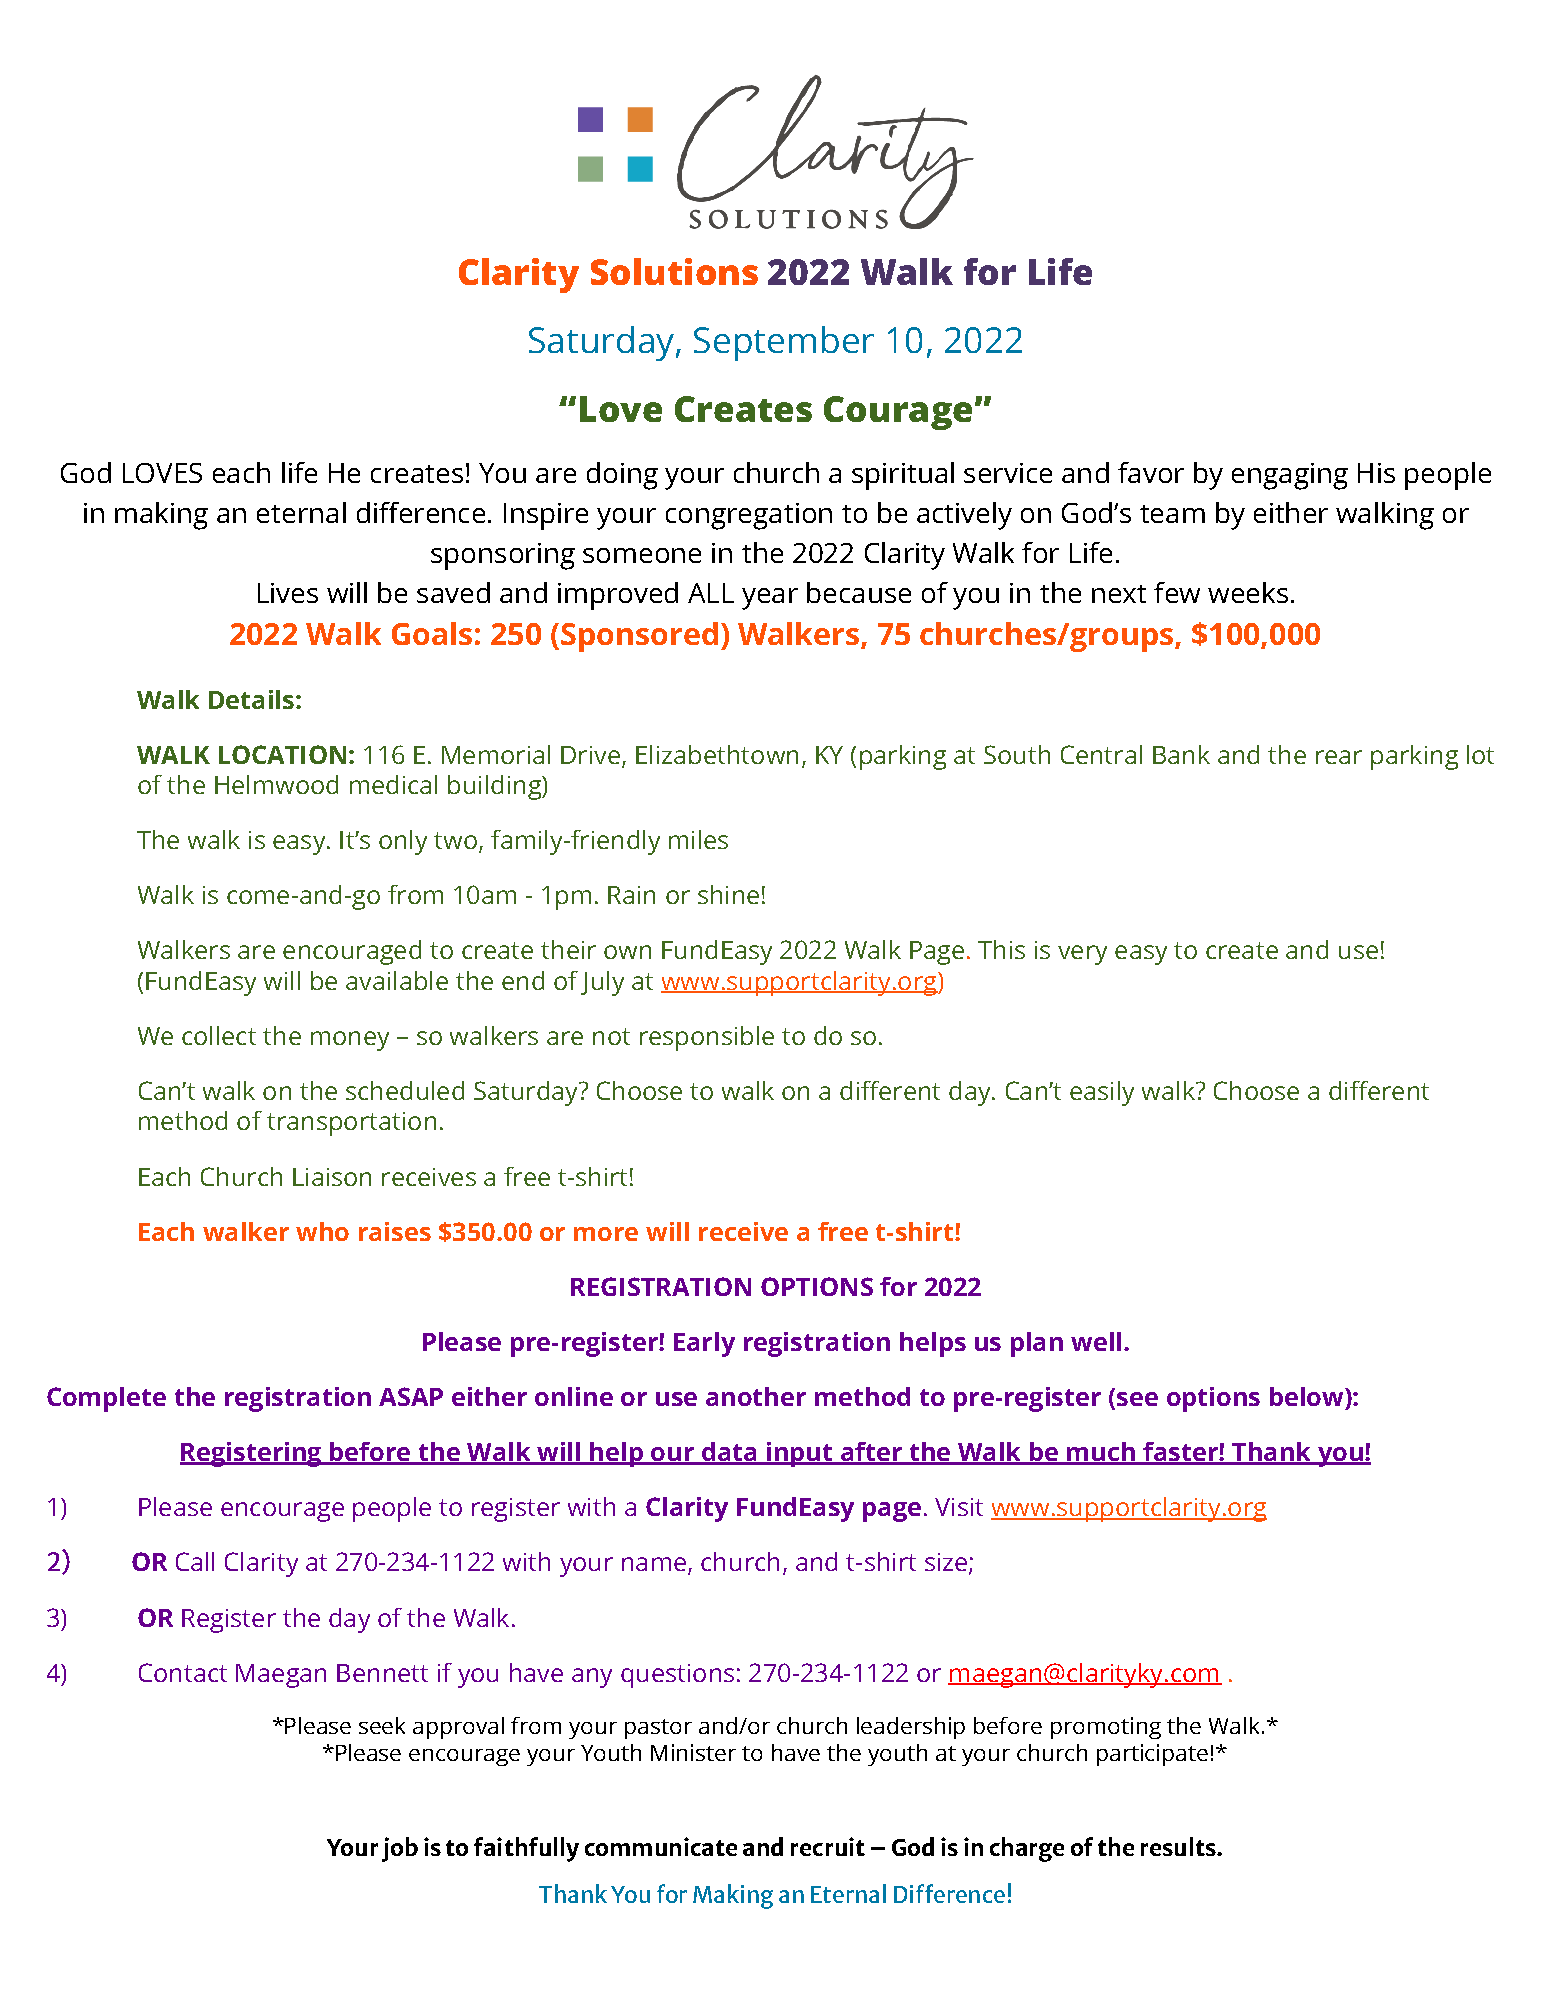 The width and height of the page is (1551, 2007). What do you see at coordinates (400, 1849) in the page?
I see `job` at bounding box center [400, 1849].
